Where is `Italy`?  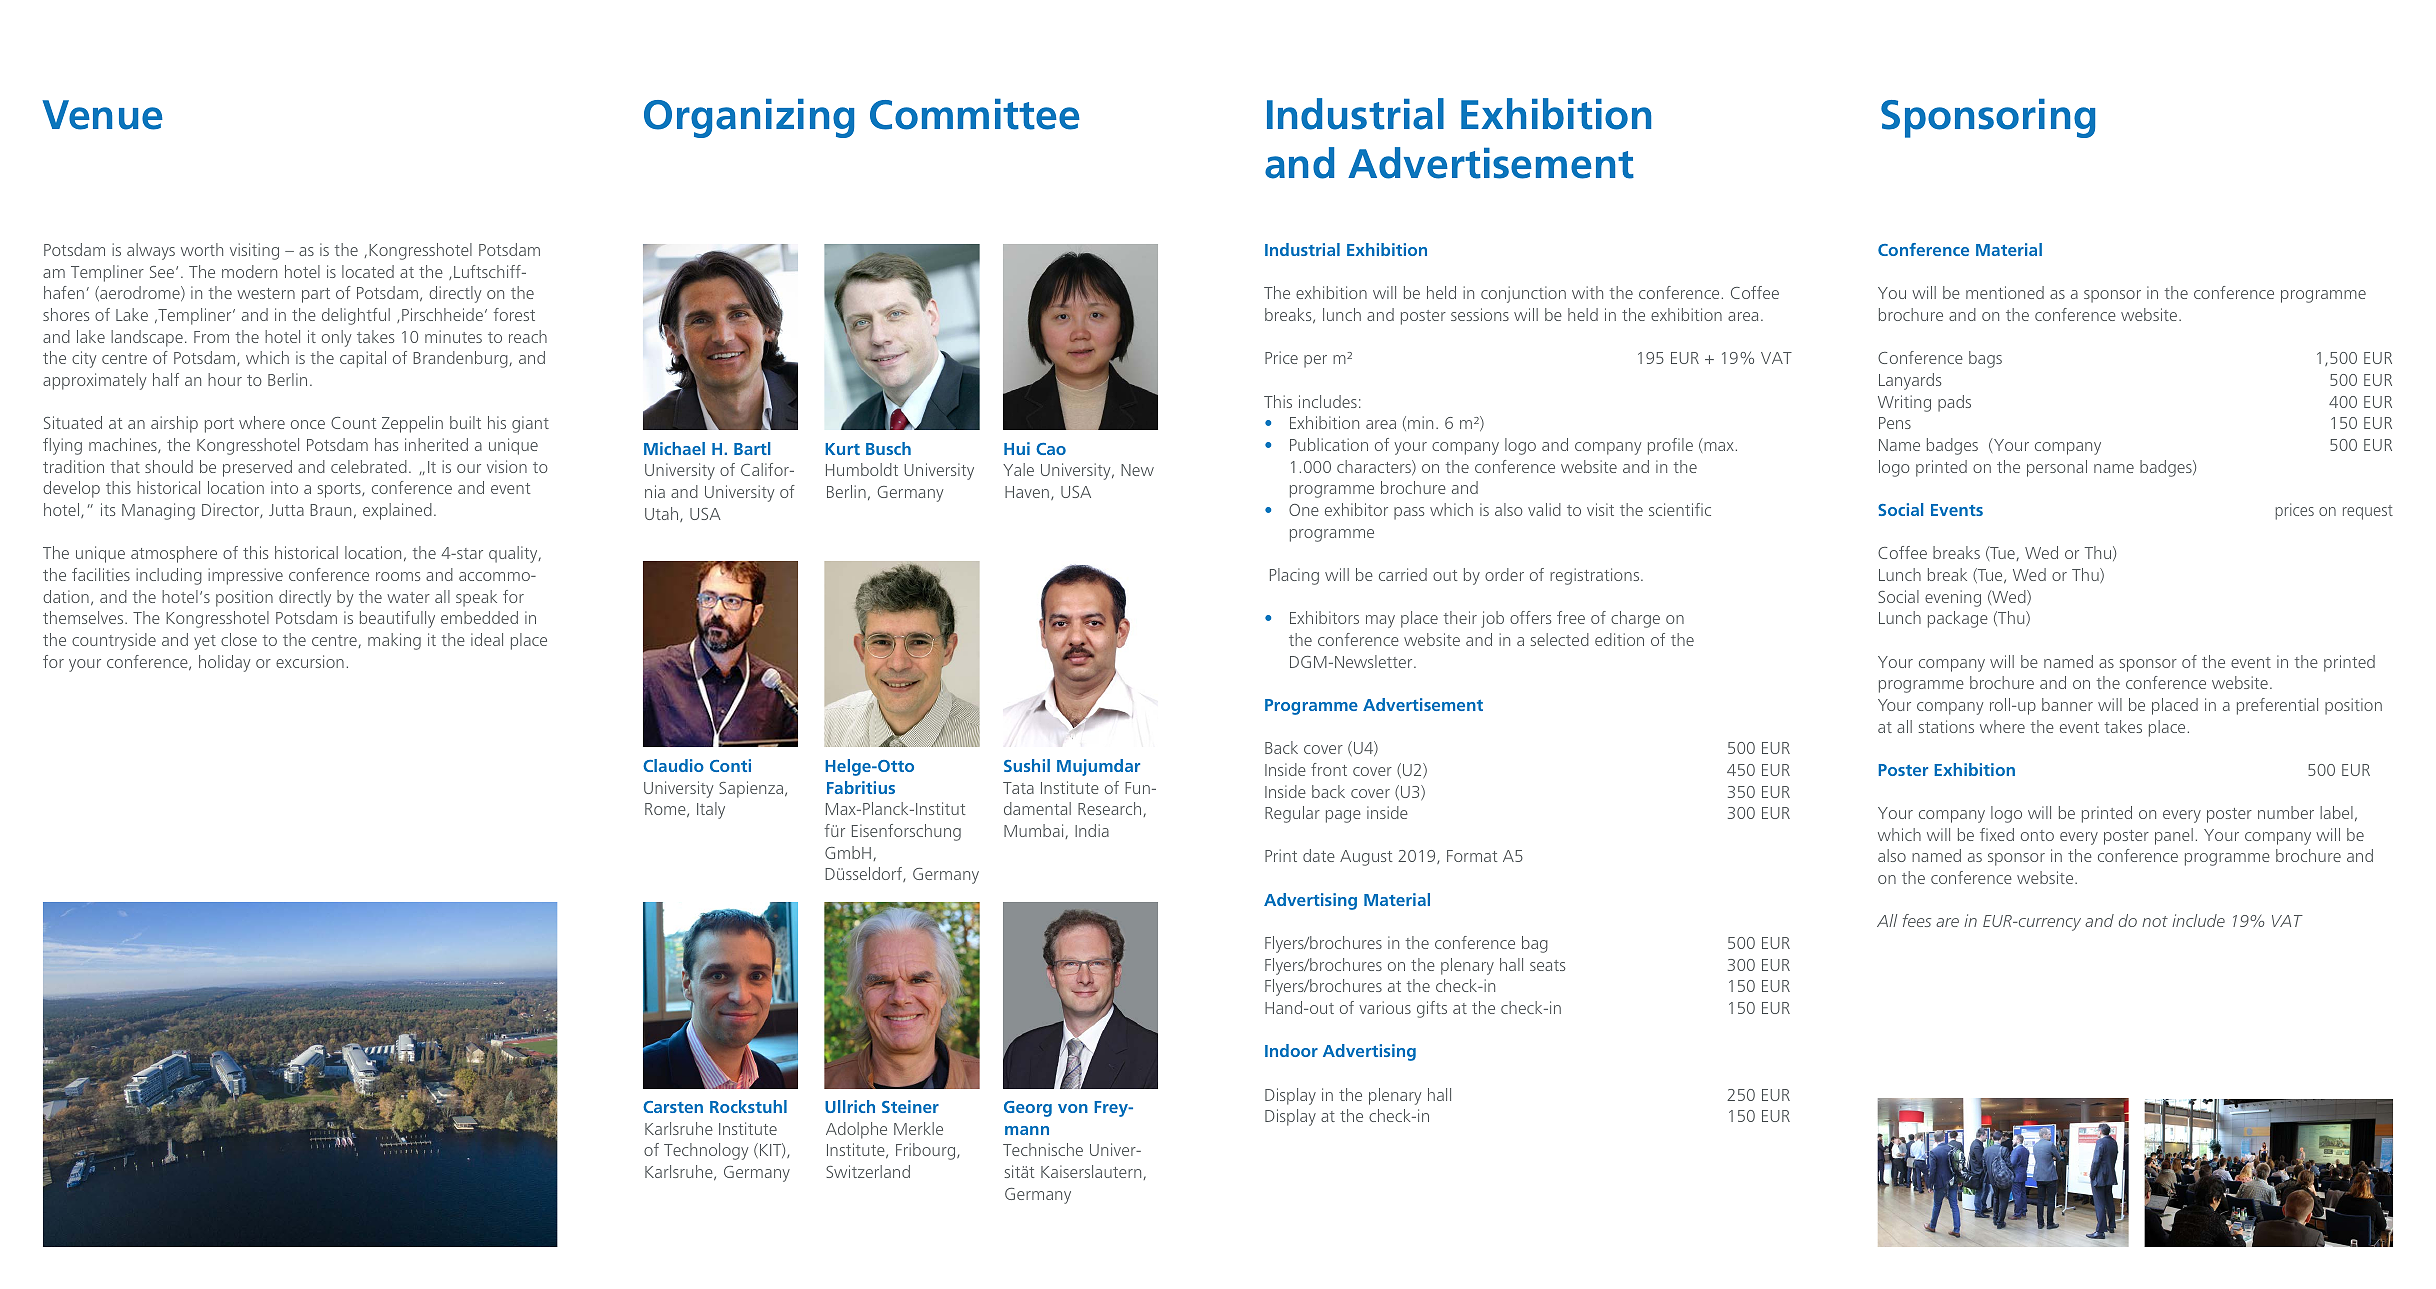 Italy is located at coordinates (711, 810).
